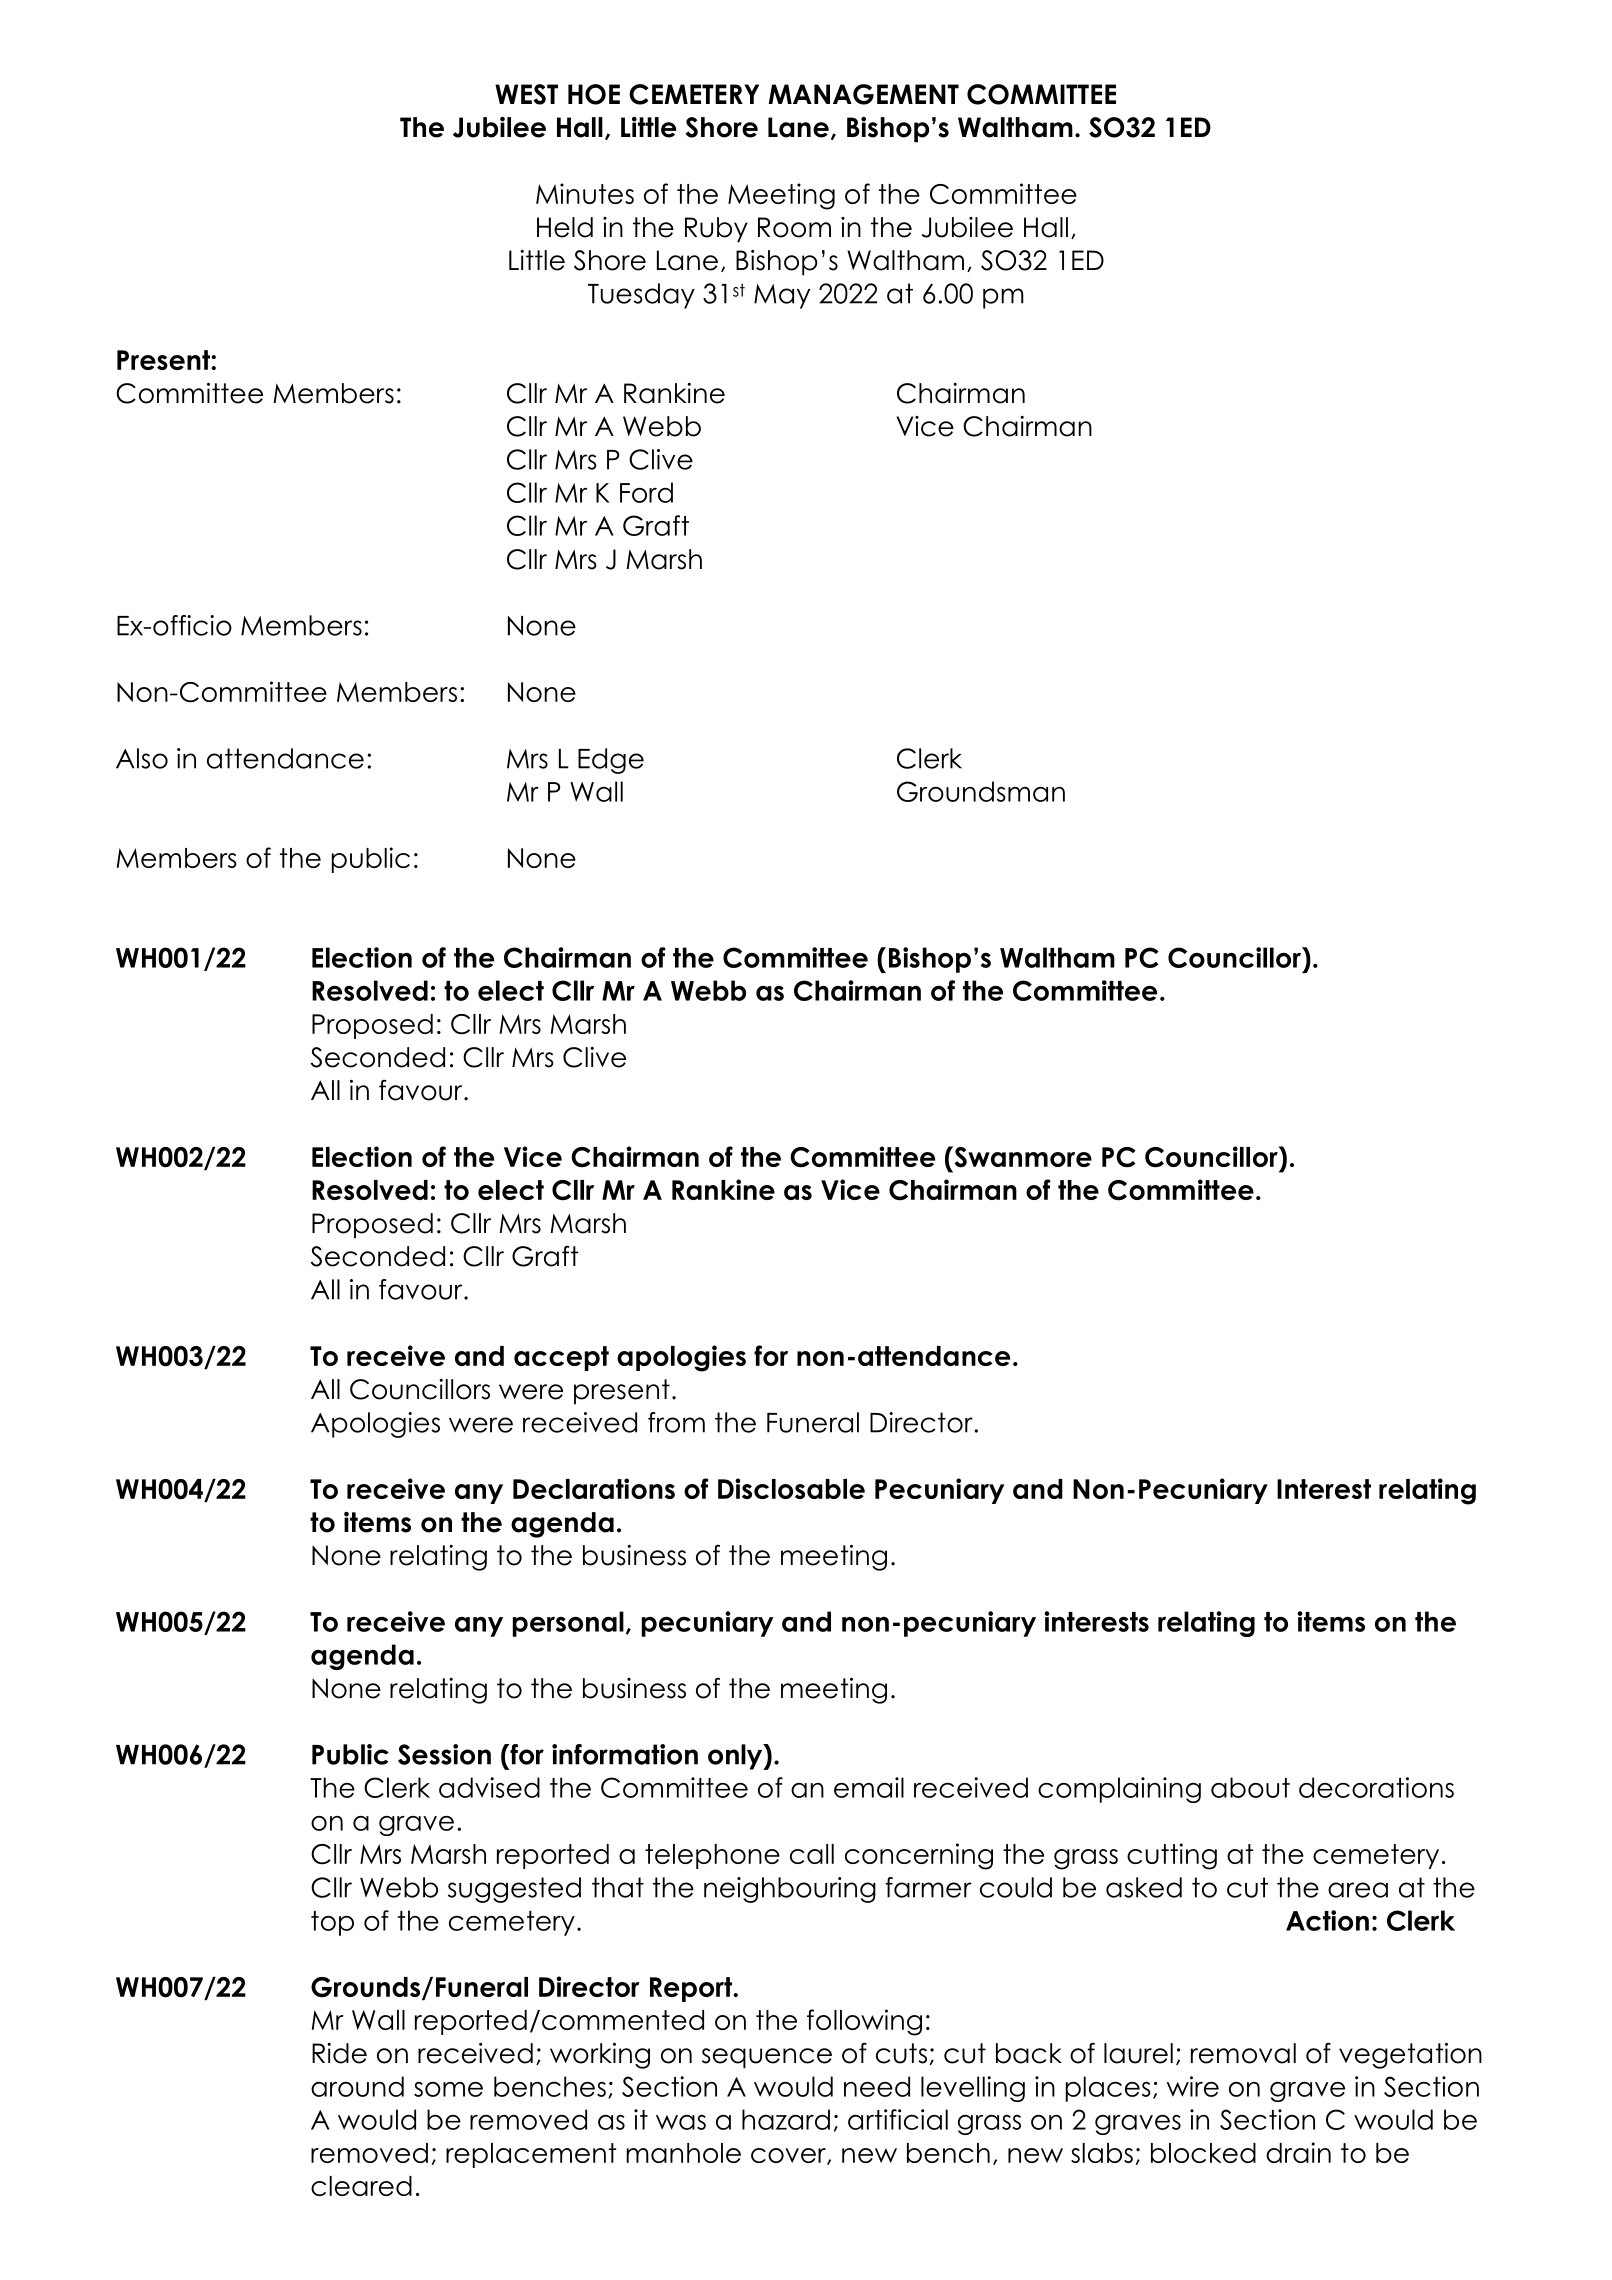 This image has height=2280, width=1612. I want to click on Room, so click(794, 227).
